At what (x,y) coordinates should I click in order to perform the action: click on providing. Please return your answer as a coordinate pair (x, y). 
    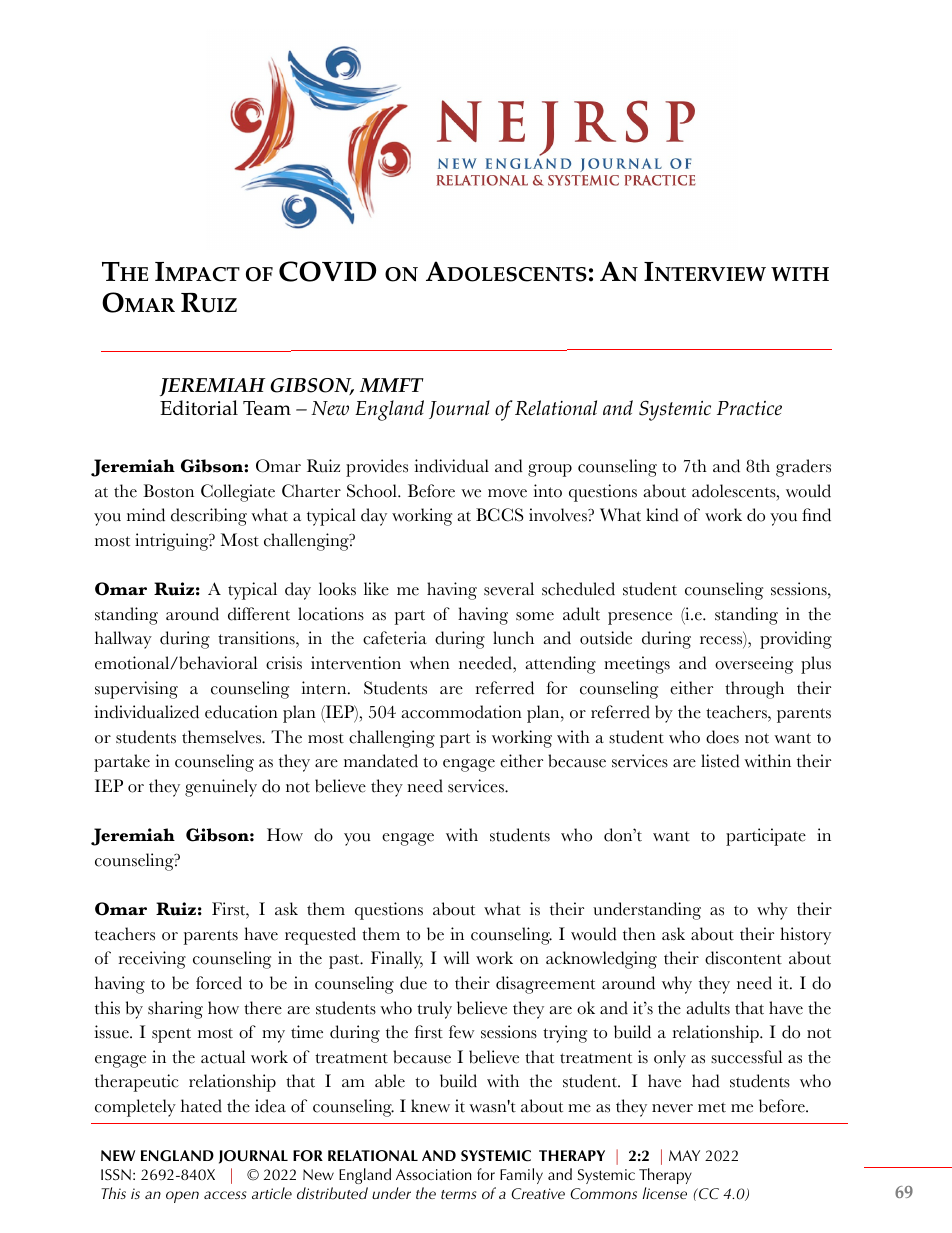
    Looking at the image, I should click on (796, 640).
